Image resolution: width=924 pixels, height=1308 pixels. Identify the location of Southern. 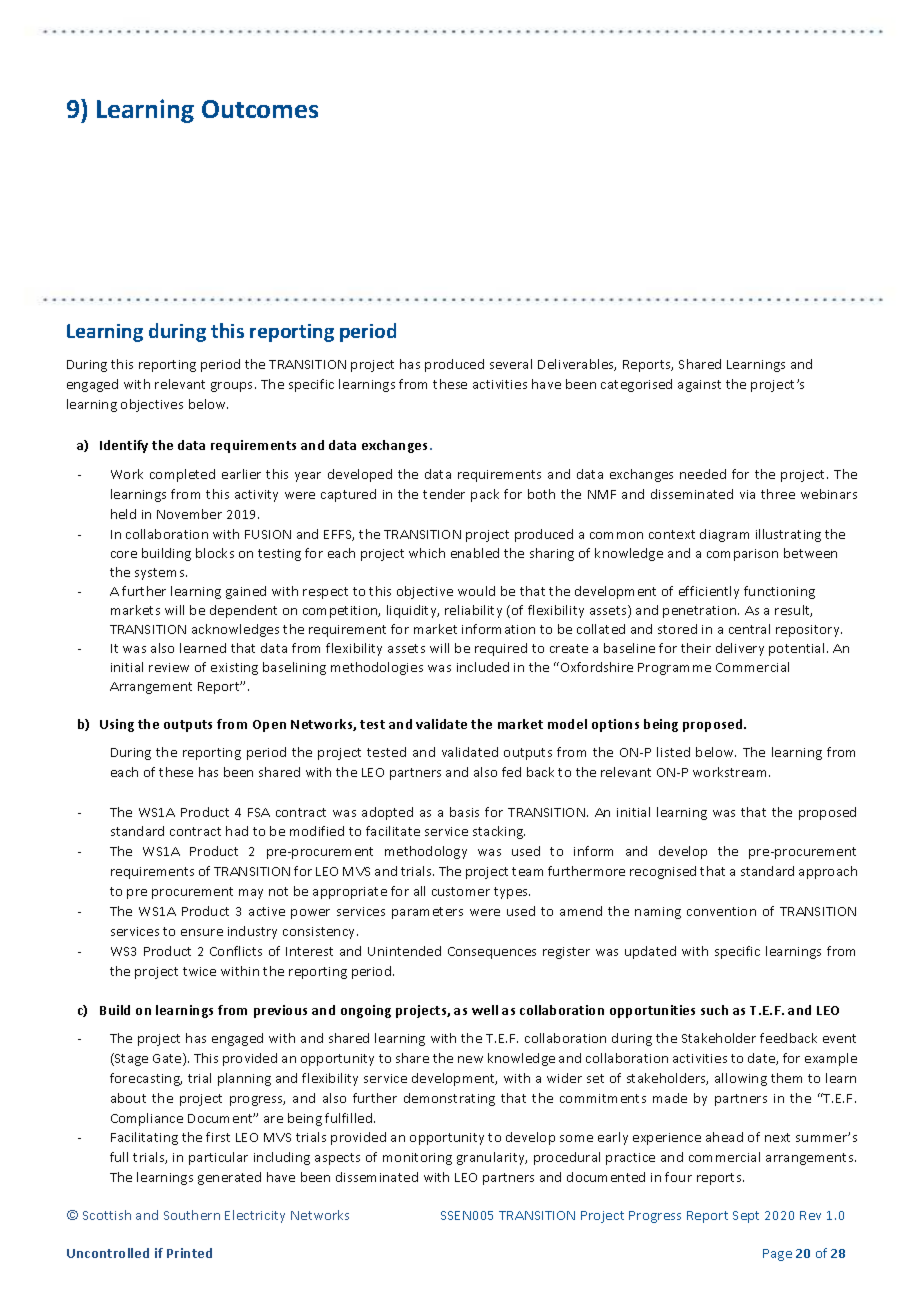
(192, 1215).
